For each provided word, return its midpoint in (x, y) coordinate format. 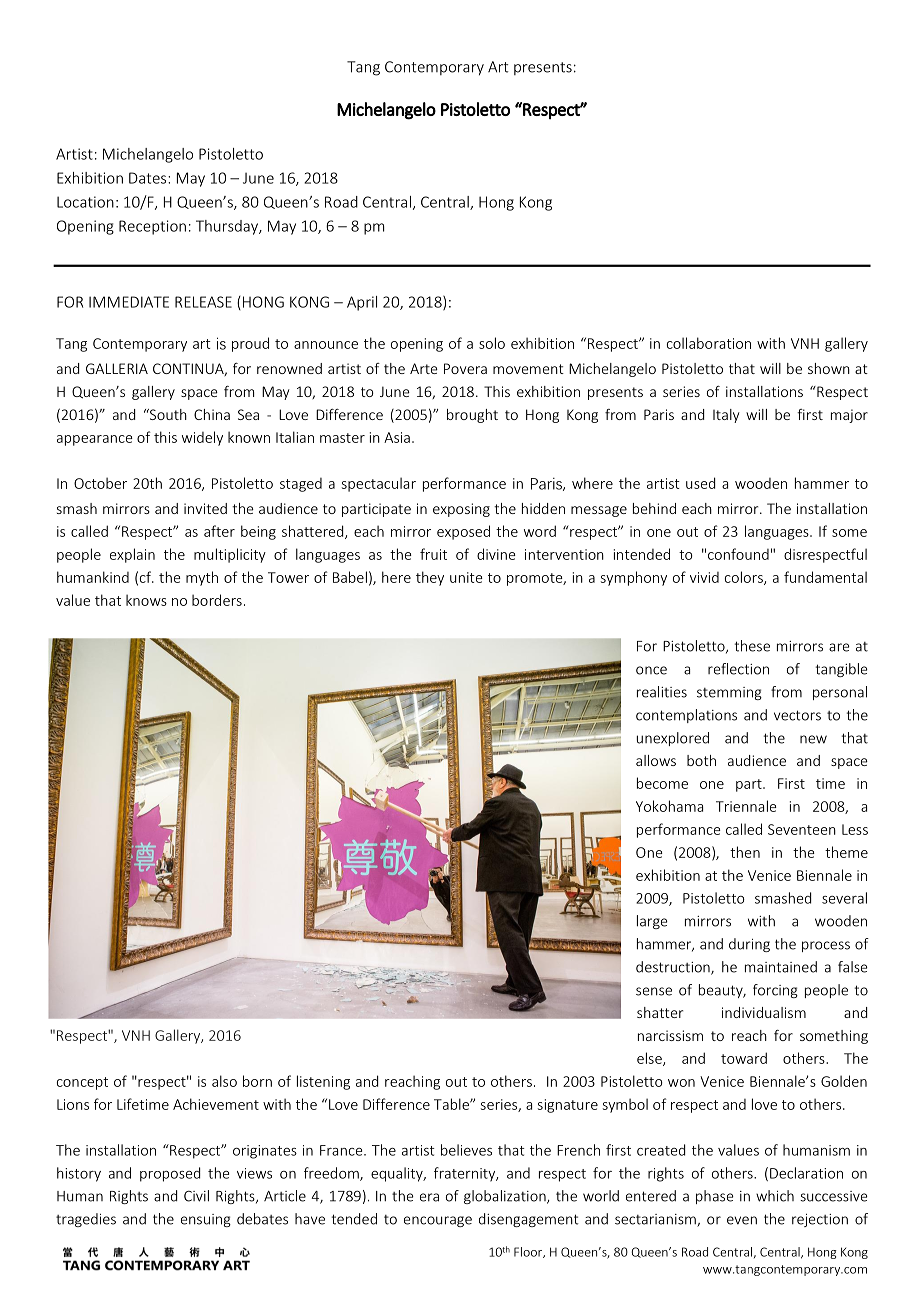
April (362, 303)
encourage (438, 1221)
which (775, 1196)
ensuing (206, 1220)
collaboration (709, 343)
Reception (152, 227)
